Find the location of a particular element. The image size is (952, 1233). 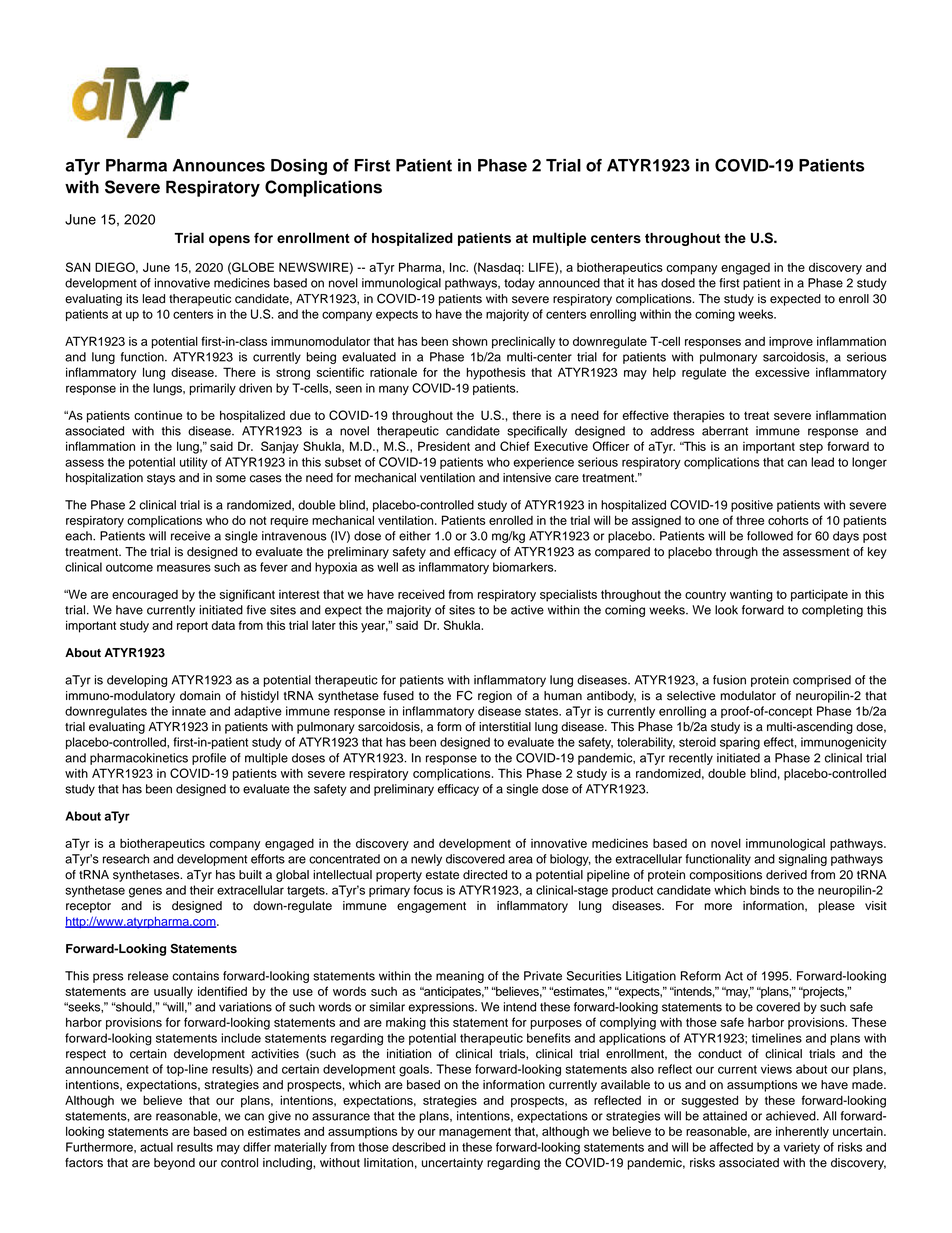

comprised is located at coordinates (822, 681).
